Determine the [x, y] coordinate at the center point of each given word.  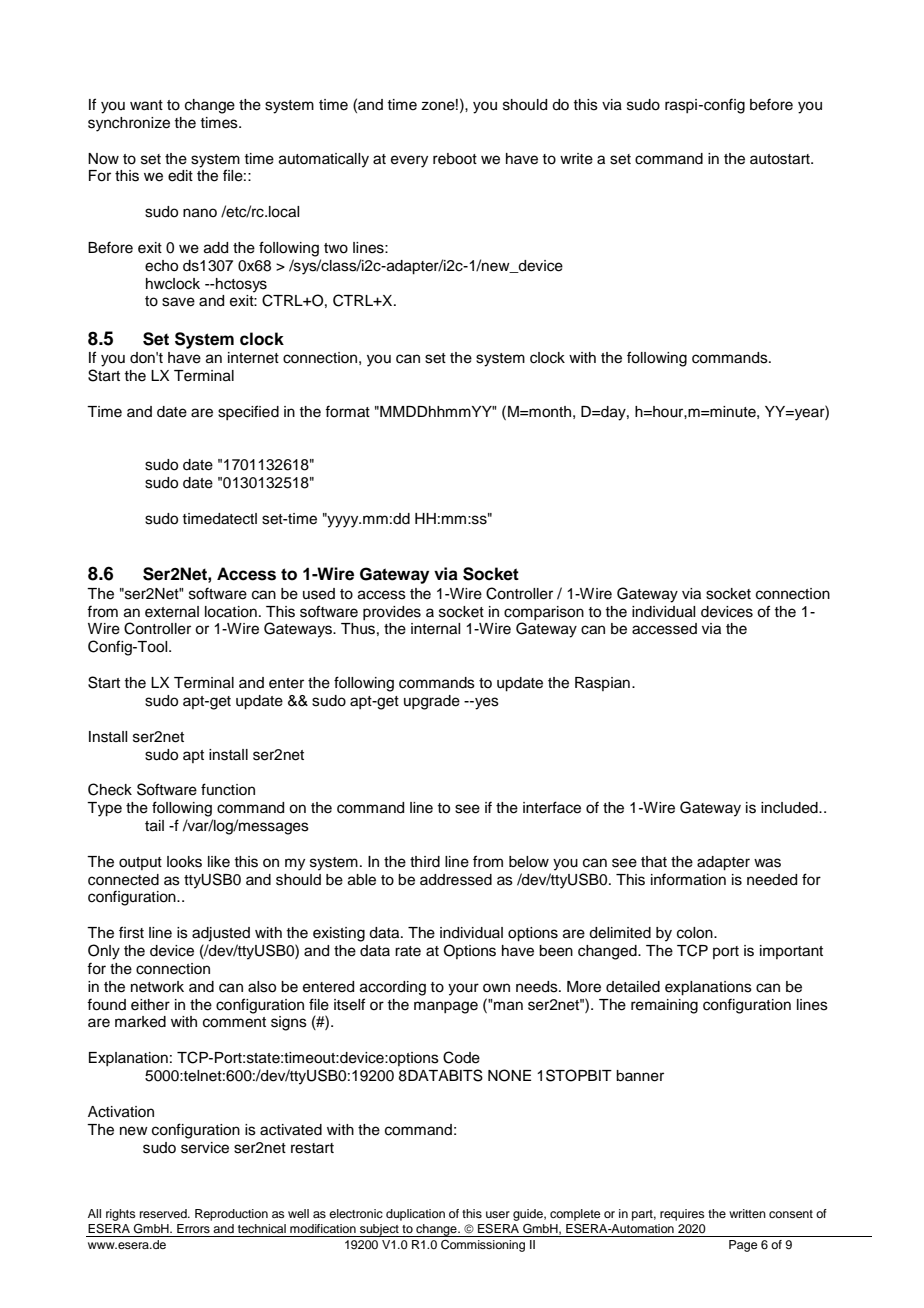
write [576, 159]
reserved [164, 1213]
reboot [455, 159]
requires [682, 1215]
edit [180, 176]
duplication [415, 1215]
